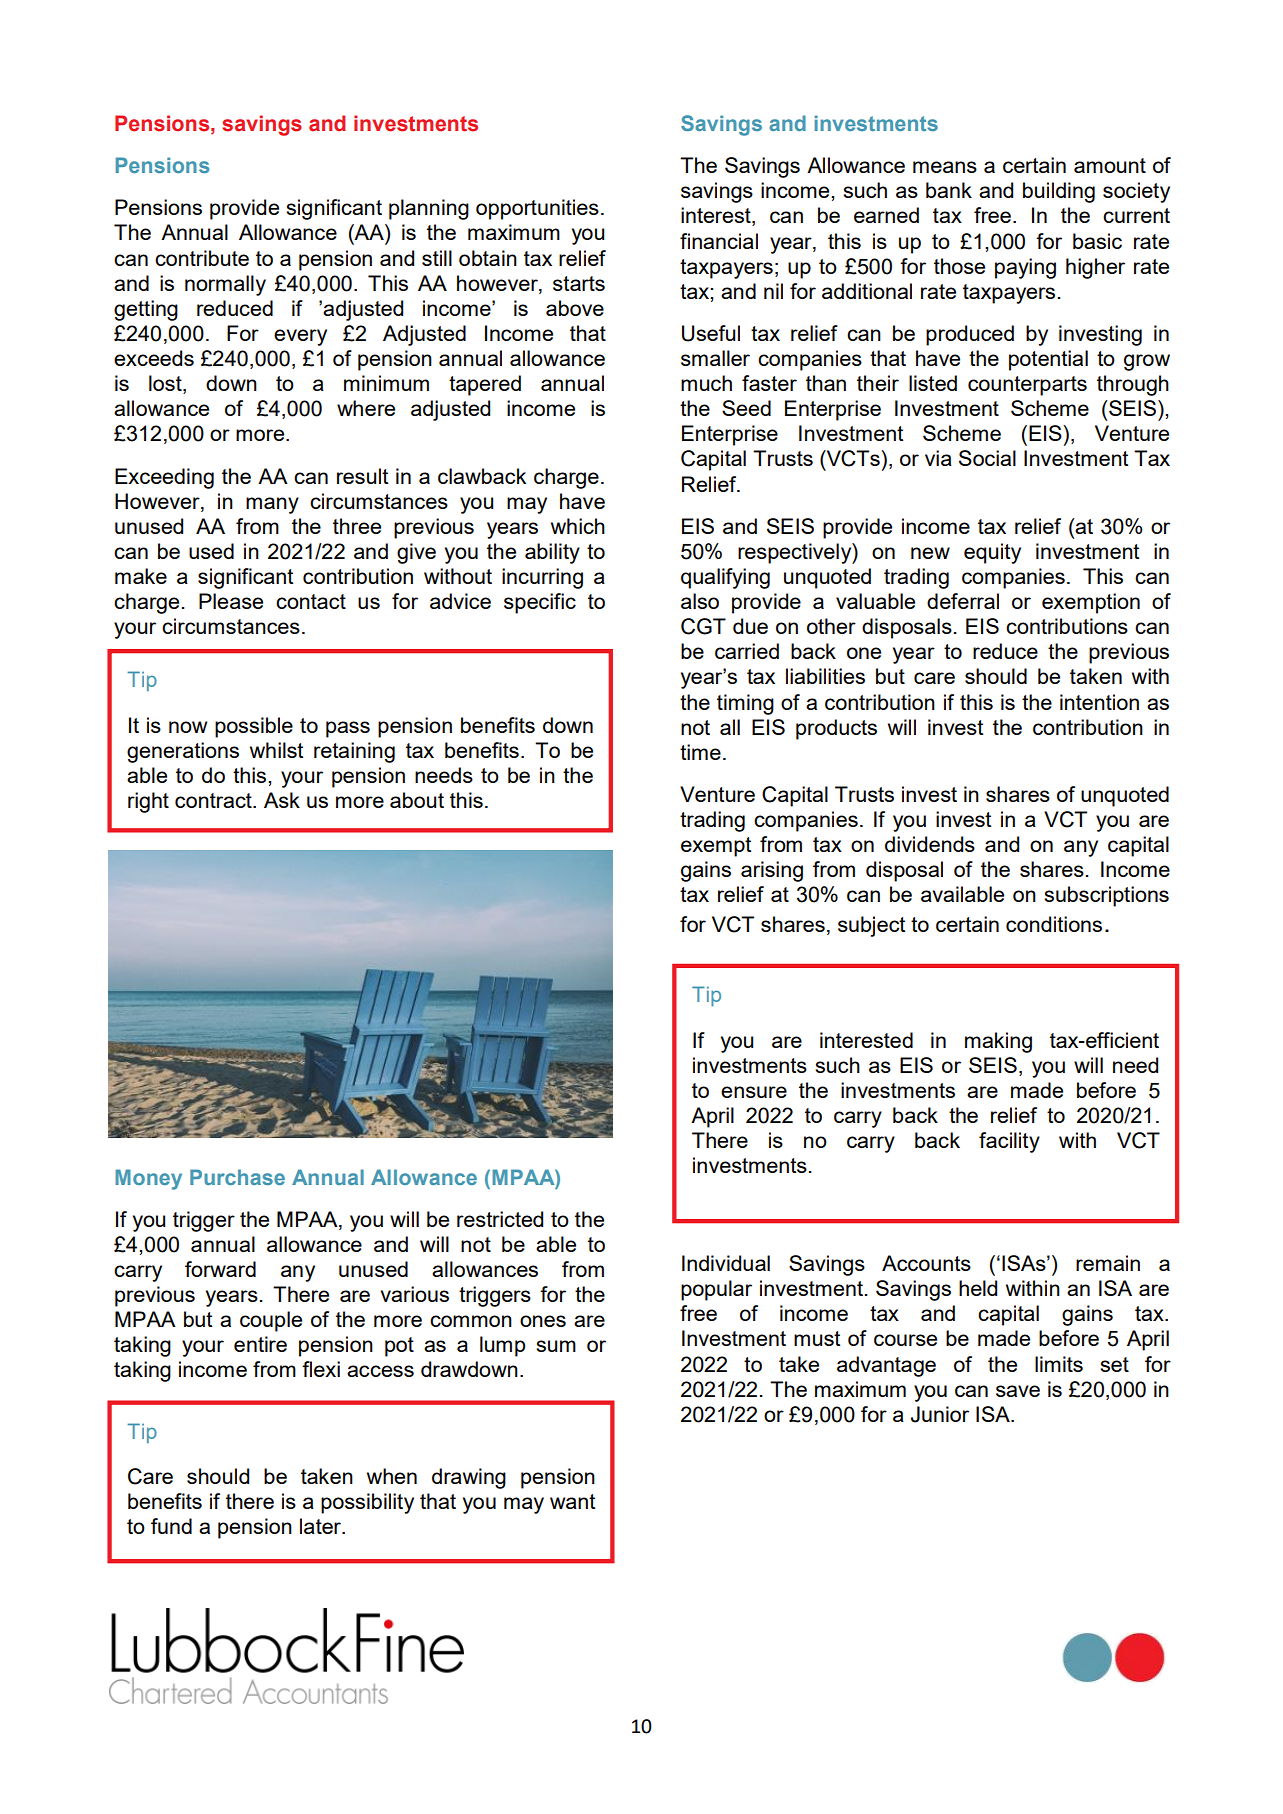  Describe the element at coordinates (202, 258) in the screenshot. I see `contribute` at that location.
